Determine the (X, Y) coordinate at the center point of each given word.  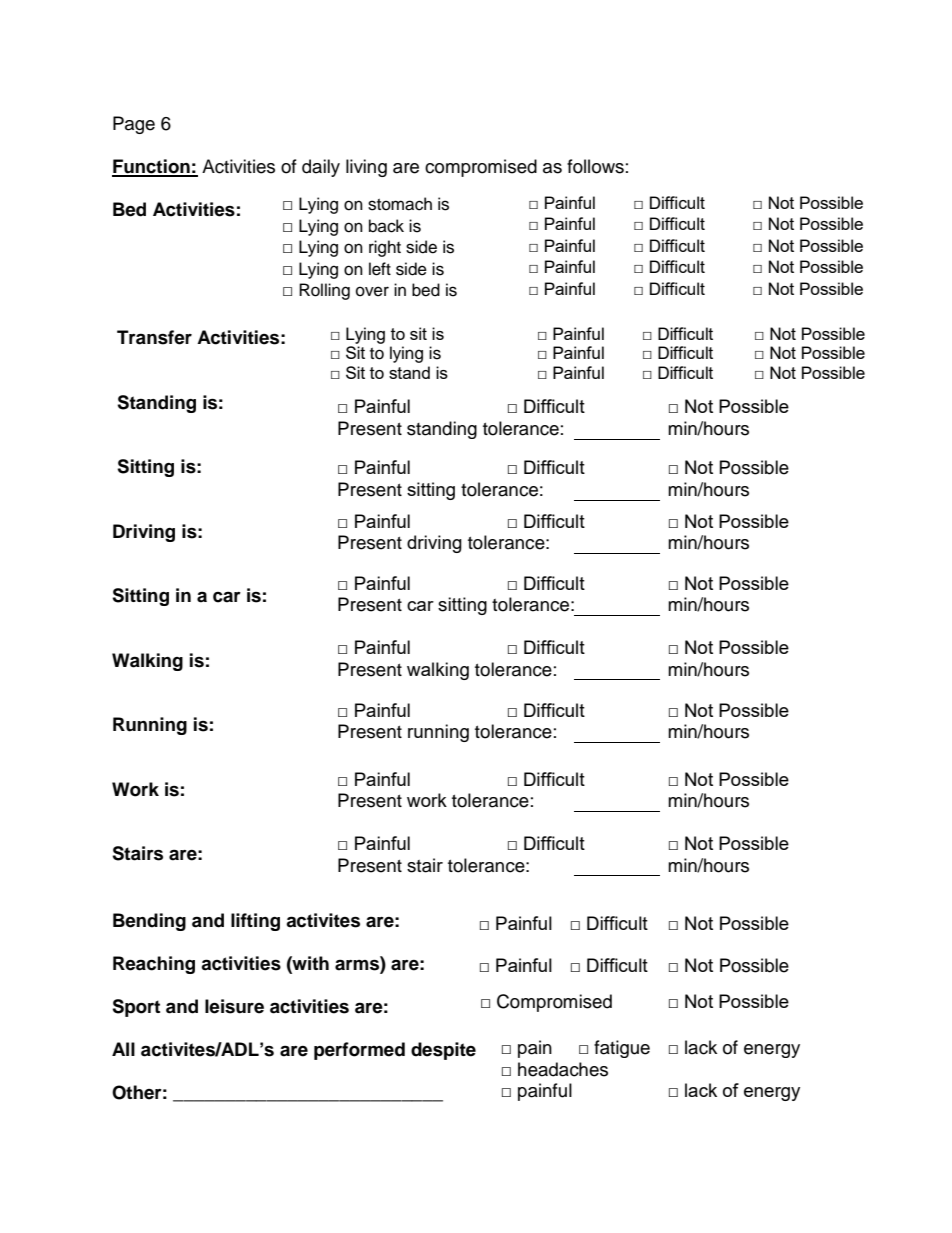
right (385, 248)
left (380, 269)
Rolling (324, 291)
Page (134, 125)
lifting (255, 922)
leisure (234, 1006)
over (372, 291)
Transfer (154, 337)
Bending (149, 922)
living (366, 168)
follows (595, 166)
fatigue (622, 1049)
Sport (136, 1008)
